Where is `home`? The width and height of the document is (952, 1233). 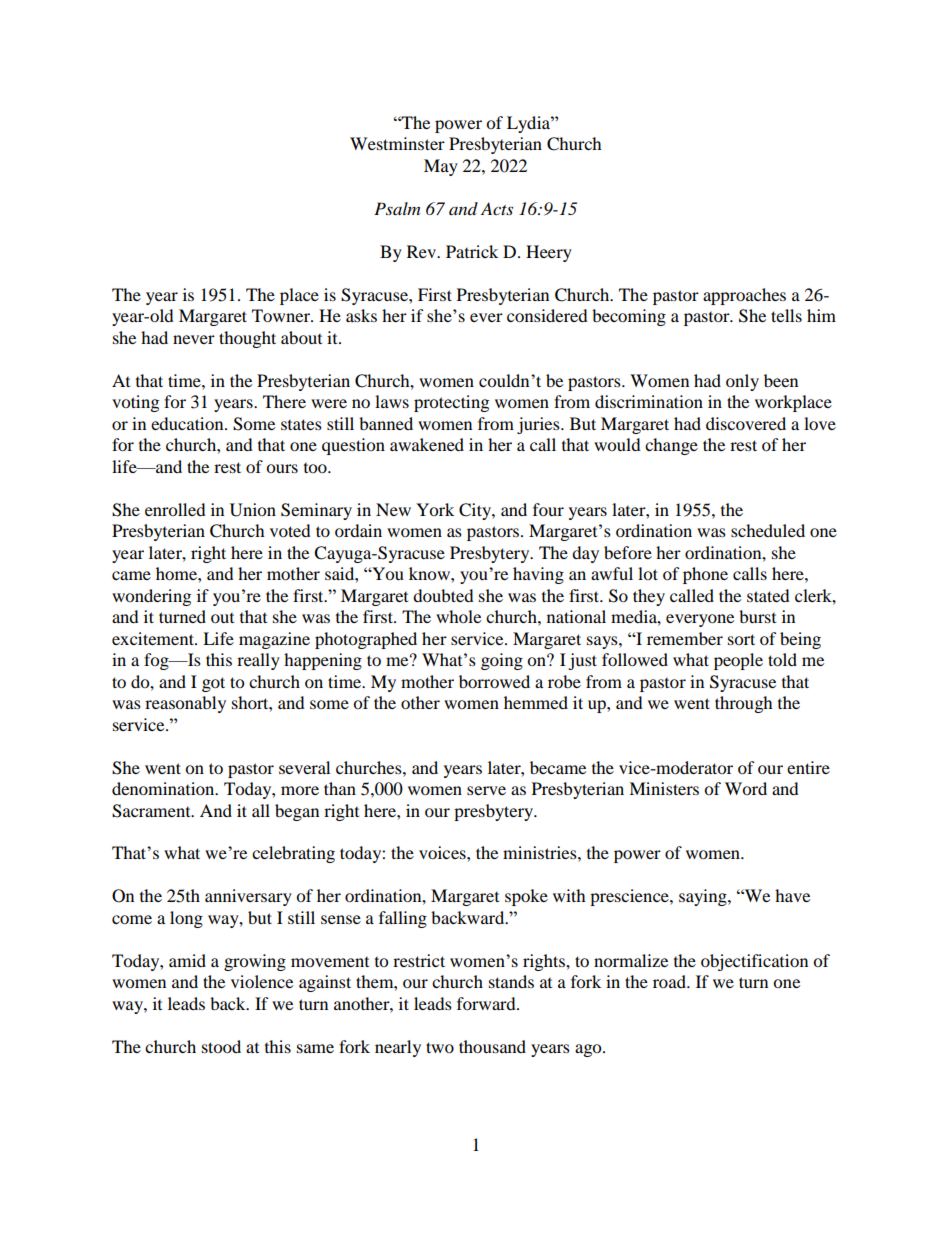 home is located at coordinates (177, 573).
